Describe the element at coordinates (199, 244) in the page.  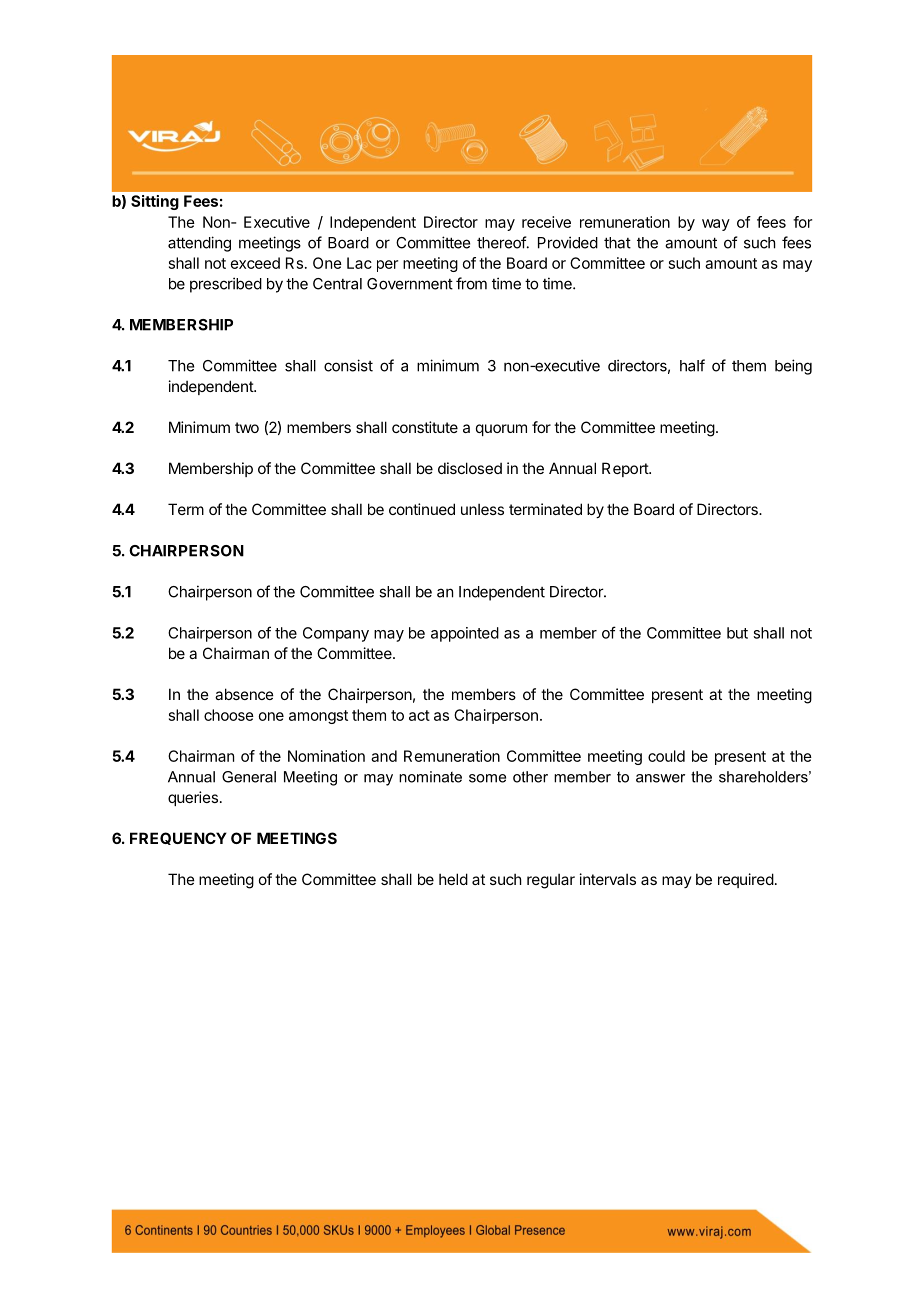
I see `attending` at that location.
